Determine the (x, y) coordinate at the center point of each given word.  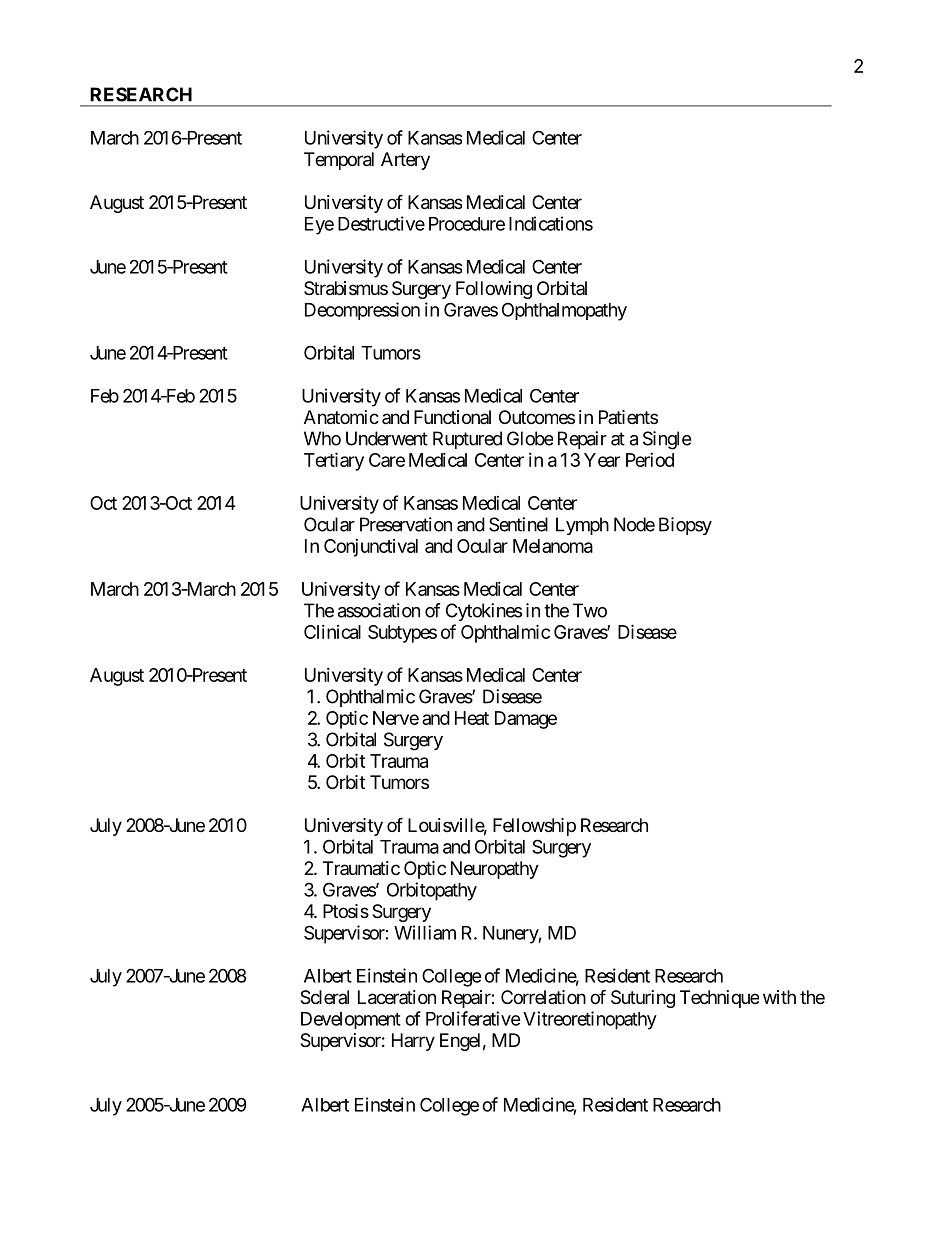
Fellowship (534, 827)
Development (351, 1020)
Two (590, 610)
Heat (472, 718)
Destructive (381, 223)
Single (667, 440)
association (379, 610)
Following (494, 290)
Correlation (543, 997)
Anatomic (341, 417)
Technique (719, 999)
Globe (530, 438)
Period (650, 460)
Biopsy (685, 526)
